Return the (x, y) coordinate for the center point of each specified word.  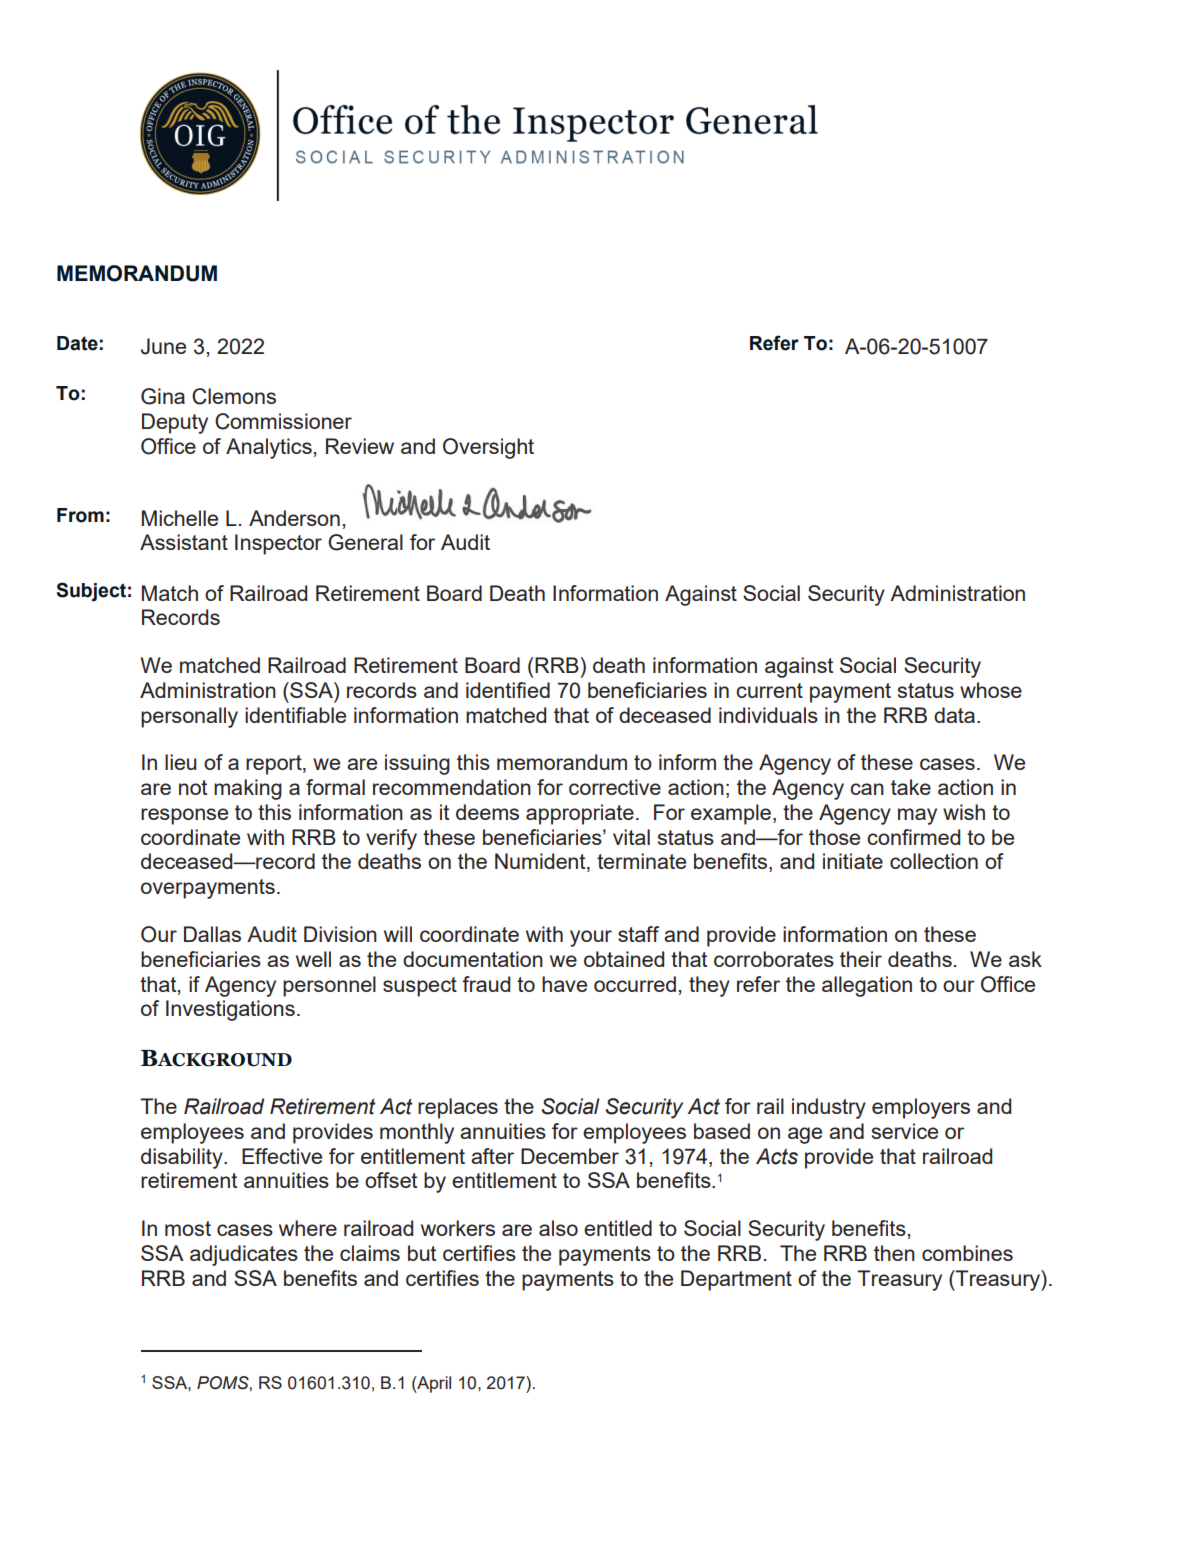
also (558, 1228)
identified (508, 690)
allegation (867, 986)
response (184, 816)
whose (991, 690)
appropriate (580, 814)
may (917, 816)
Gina (163, 396)
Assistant (184, 542)
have (564, 984)
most (188, 1228)
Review (360, 446)
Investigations (230, 1010)
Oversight (488, 448)
